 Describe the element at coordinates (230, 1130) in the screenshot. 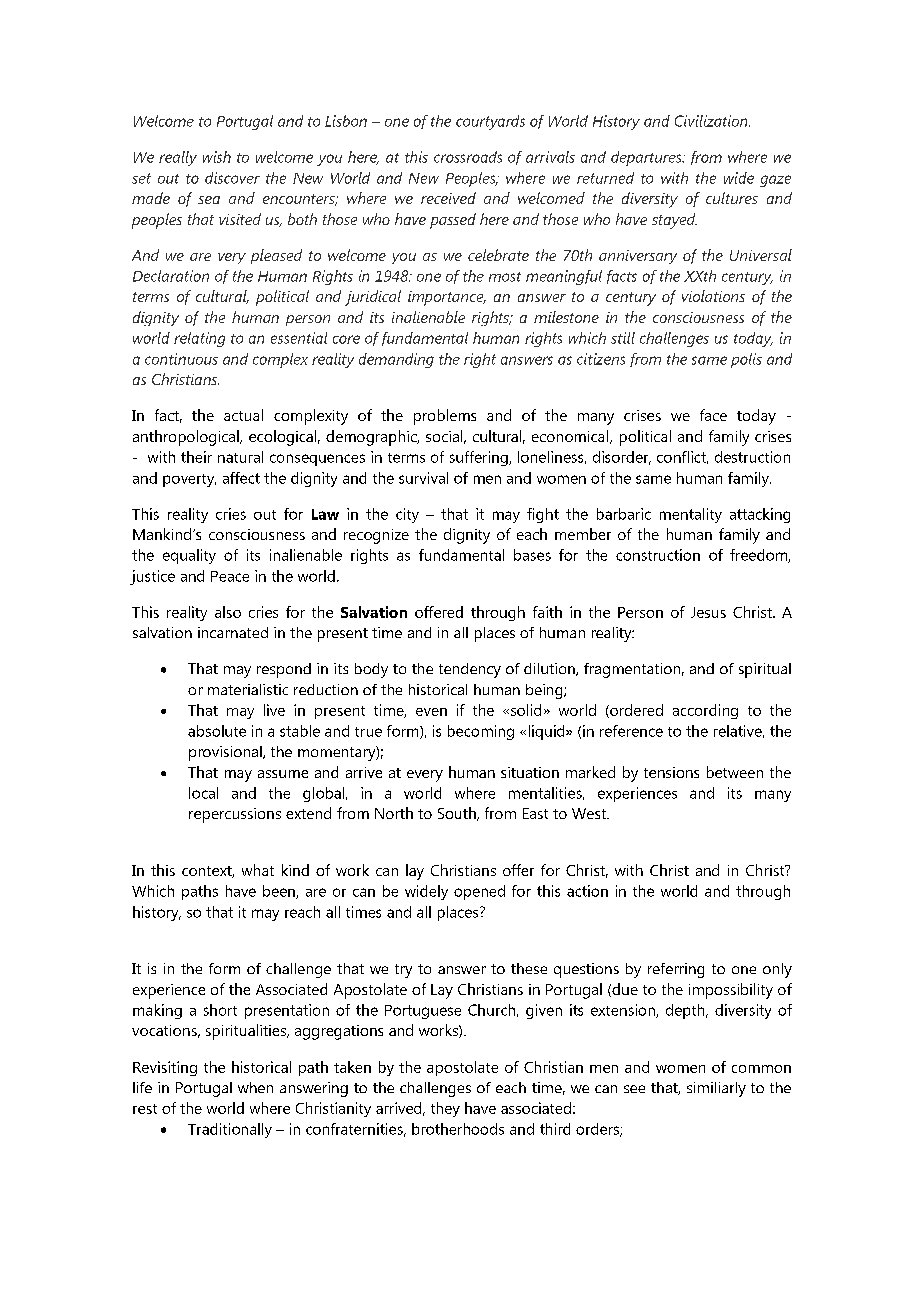

I see `Traditionally` at that location.
